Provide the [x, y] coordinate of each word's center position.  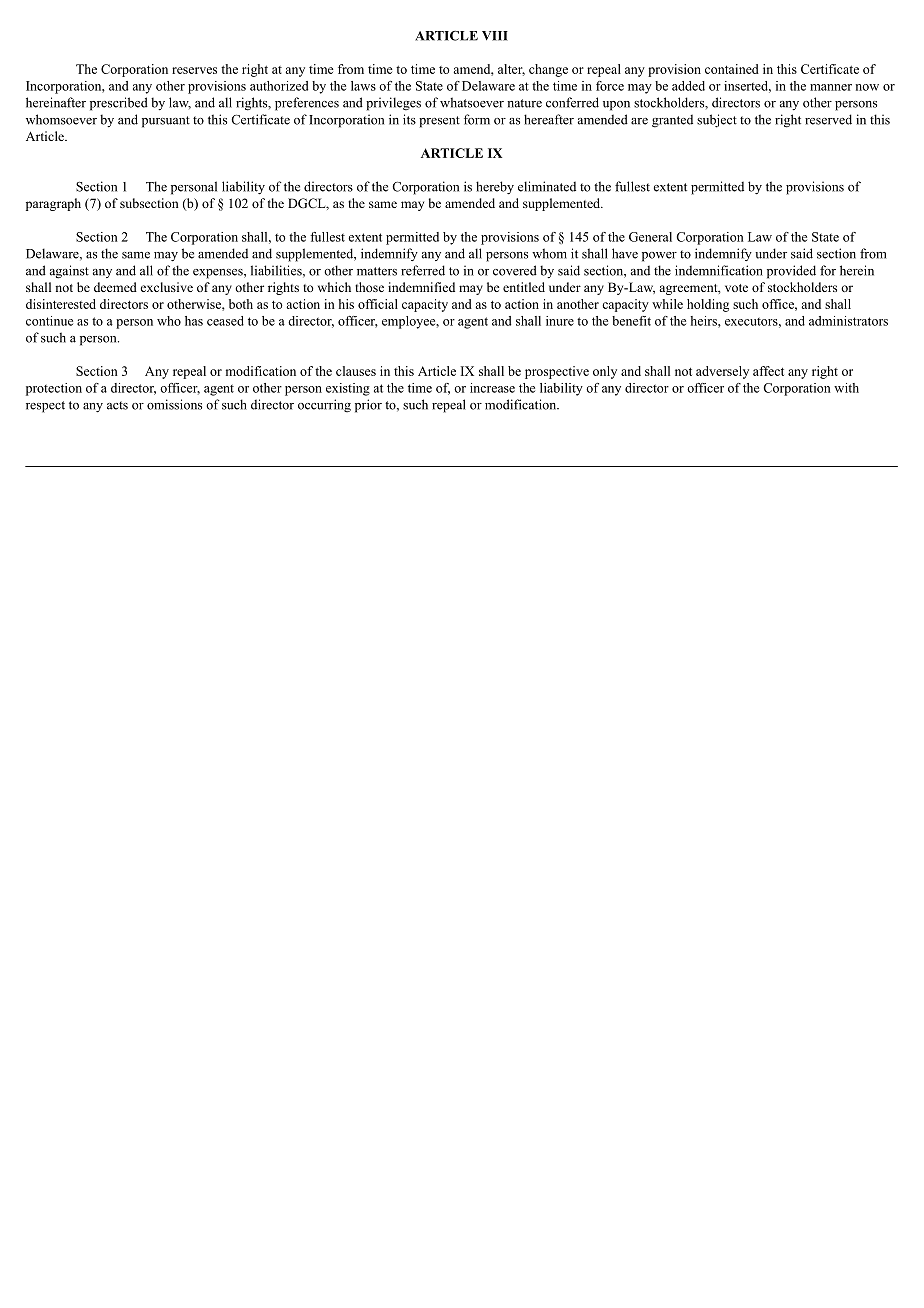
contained [732, 69]
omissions [174, 404]
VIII [495, 36]
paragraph [53, 204]
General [650, 237]
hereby [495, 188]
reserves [194, 70]
